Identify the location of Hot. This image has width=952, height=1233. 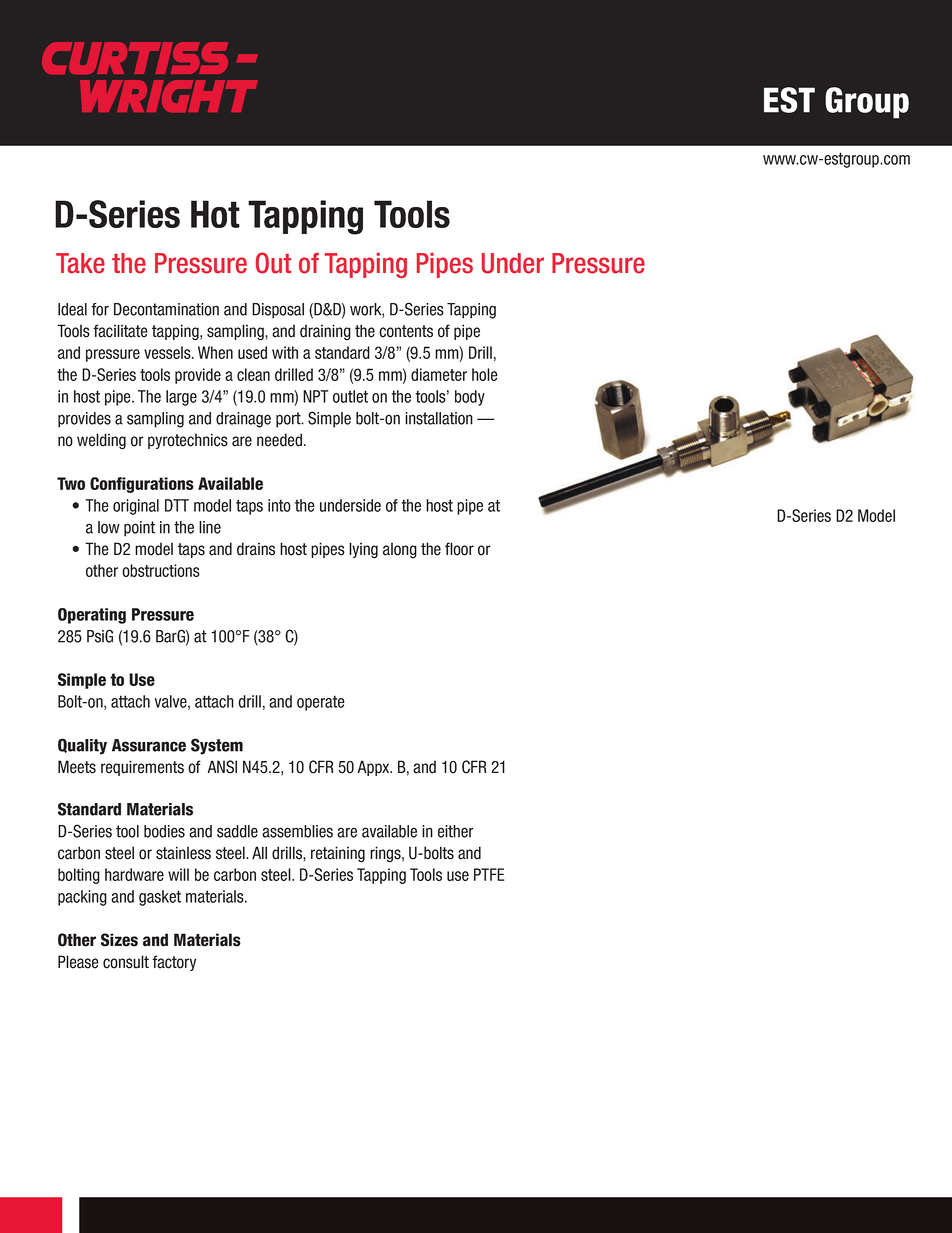
(215, 214).
